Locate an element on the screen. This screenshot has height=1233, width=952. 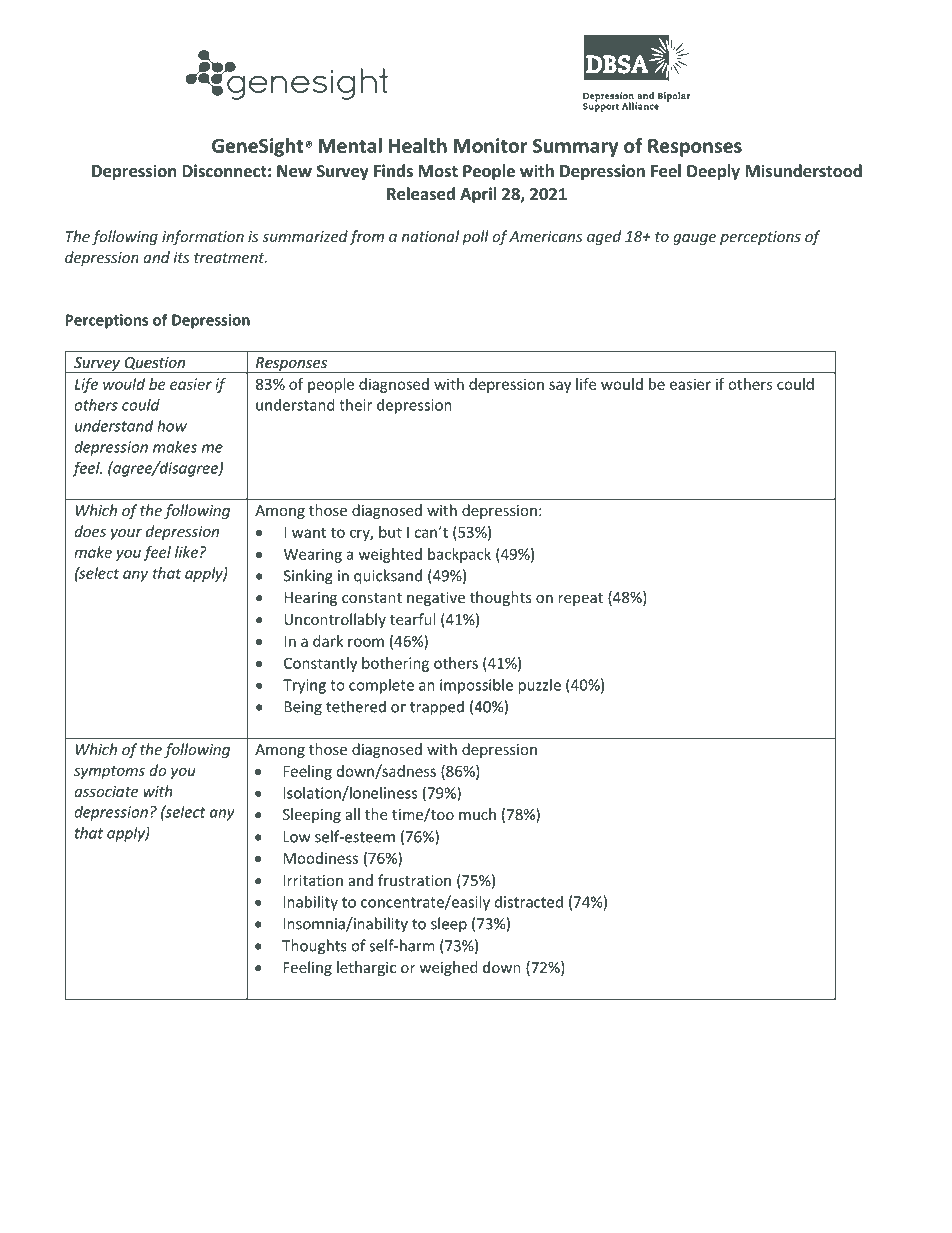
symptoms is located at coordinates (109, 772).
